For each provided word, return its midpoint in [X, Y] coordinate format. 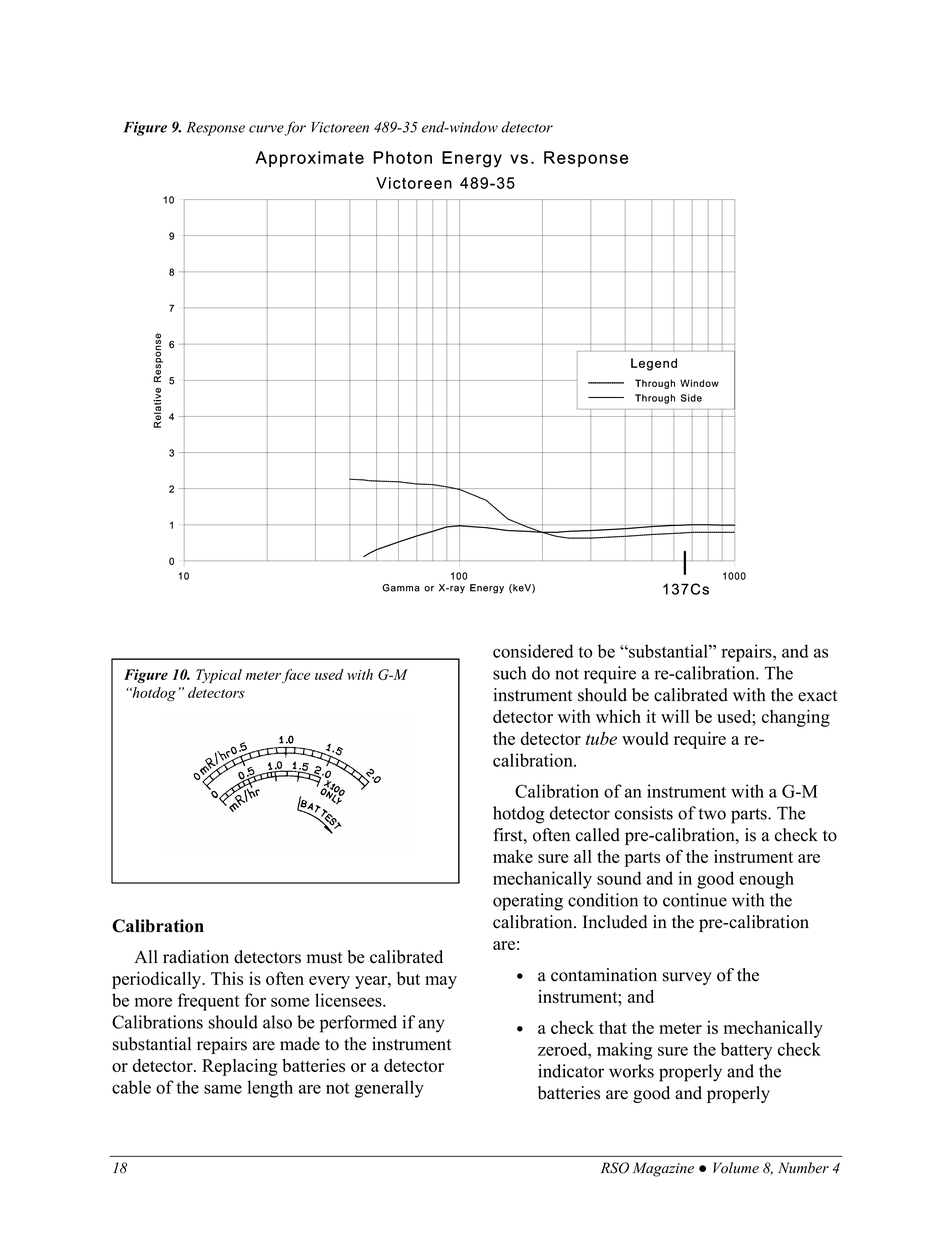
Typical [219, 676]
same [223, 1089]
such [509, 673]
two [712, 814]
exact [818, 696]
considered [533, 651]
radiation [196, 957]
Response [216, 129]
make [513, 856]
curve [266, 129]
